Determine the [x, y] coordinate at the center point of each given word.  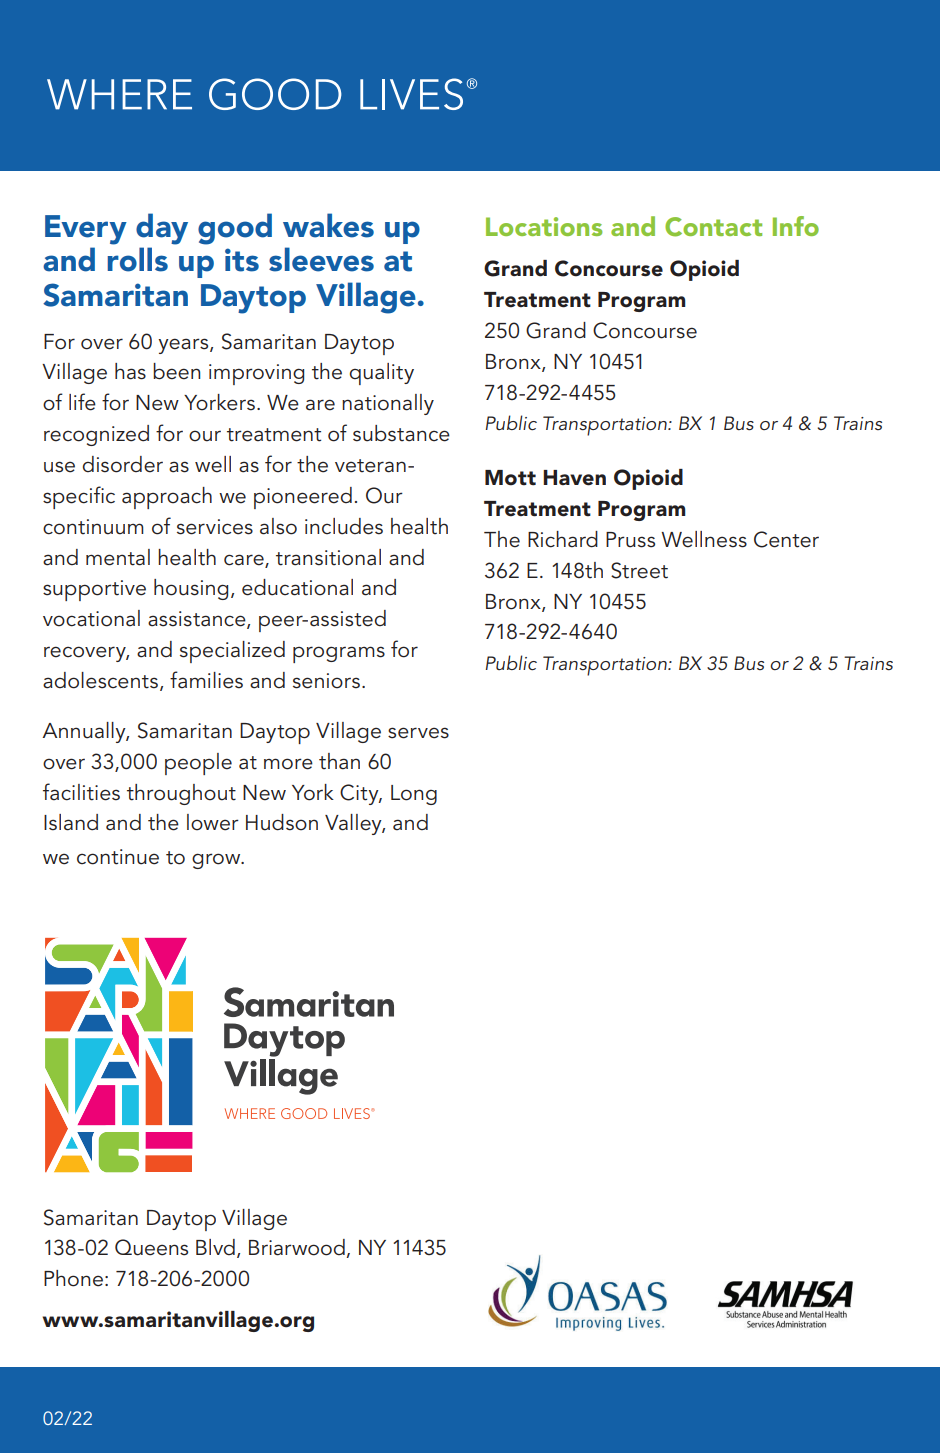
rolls [138, 259]
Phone [73, 1278]
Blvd [215, 1247]
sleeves [321, 259]
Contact [713, 227]
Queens [151, 1247]
